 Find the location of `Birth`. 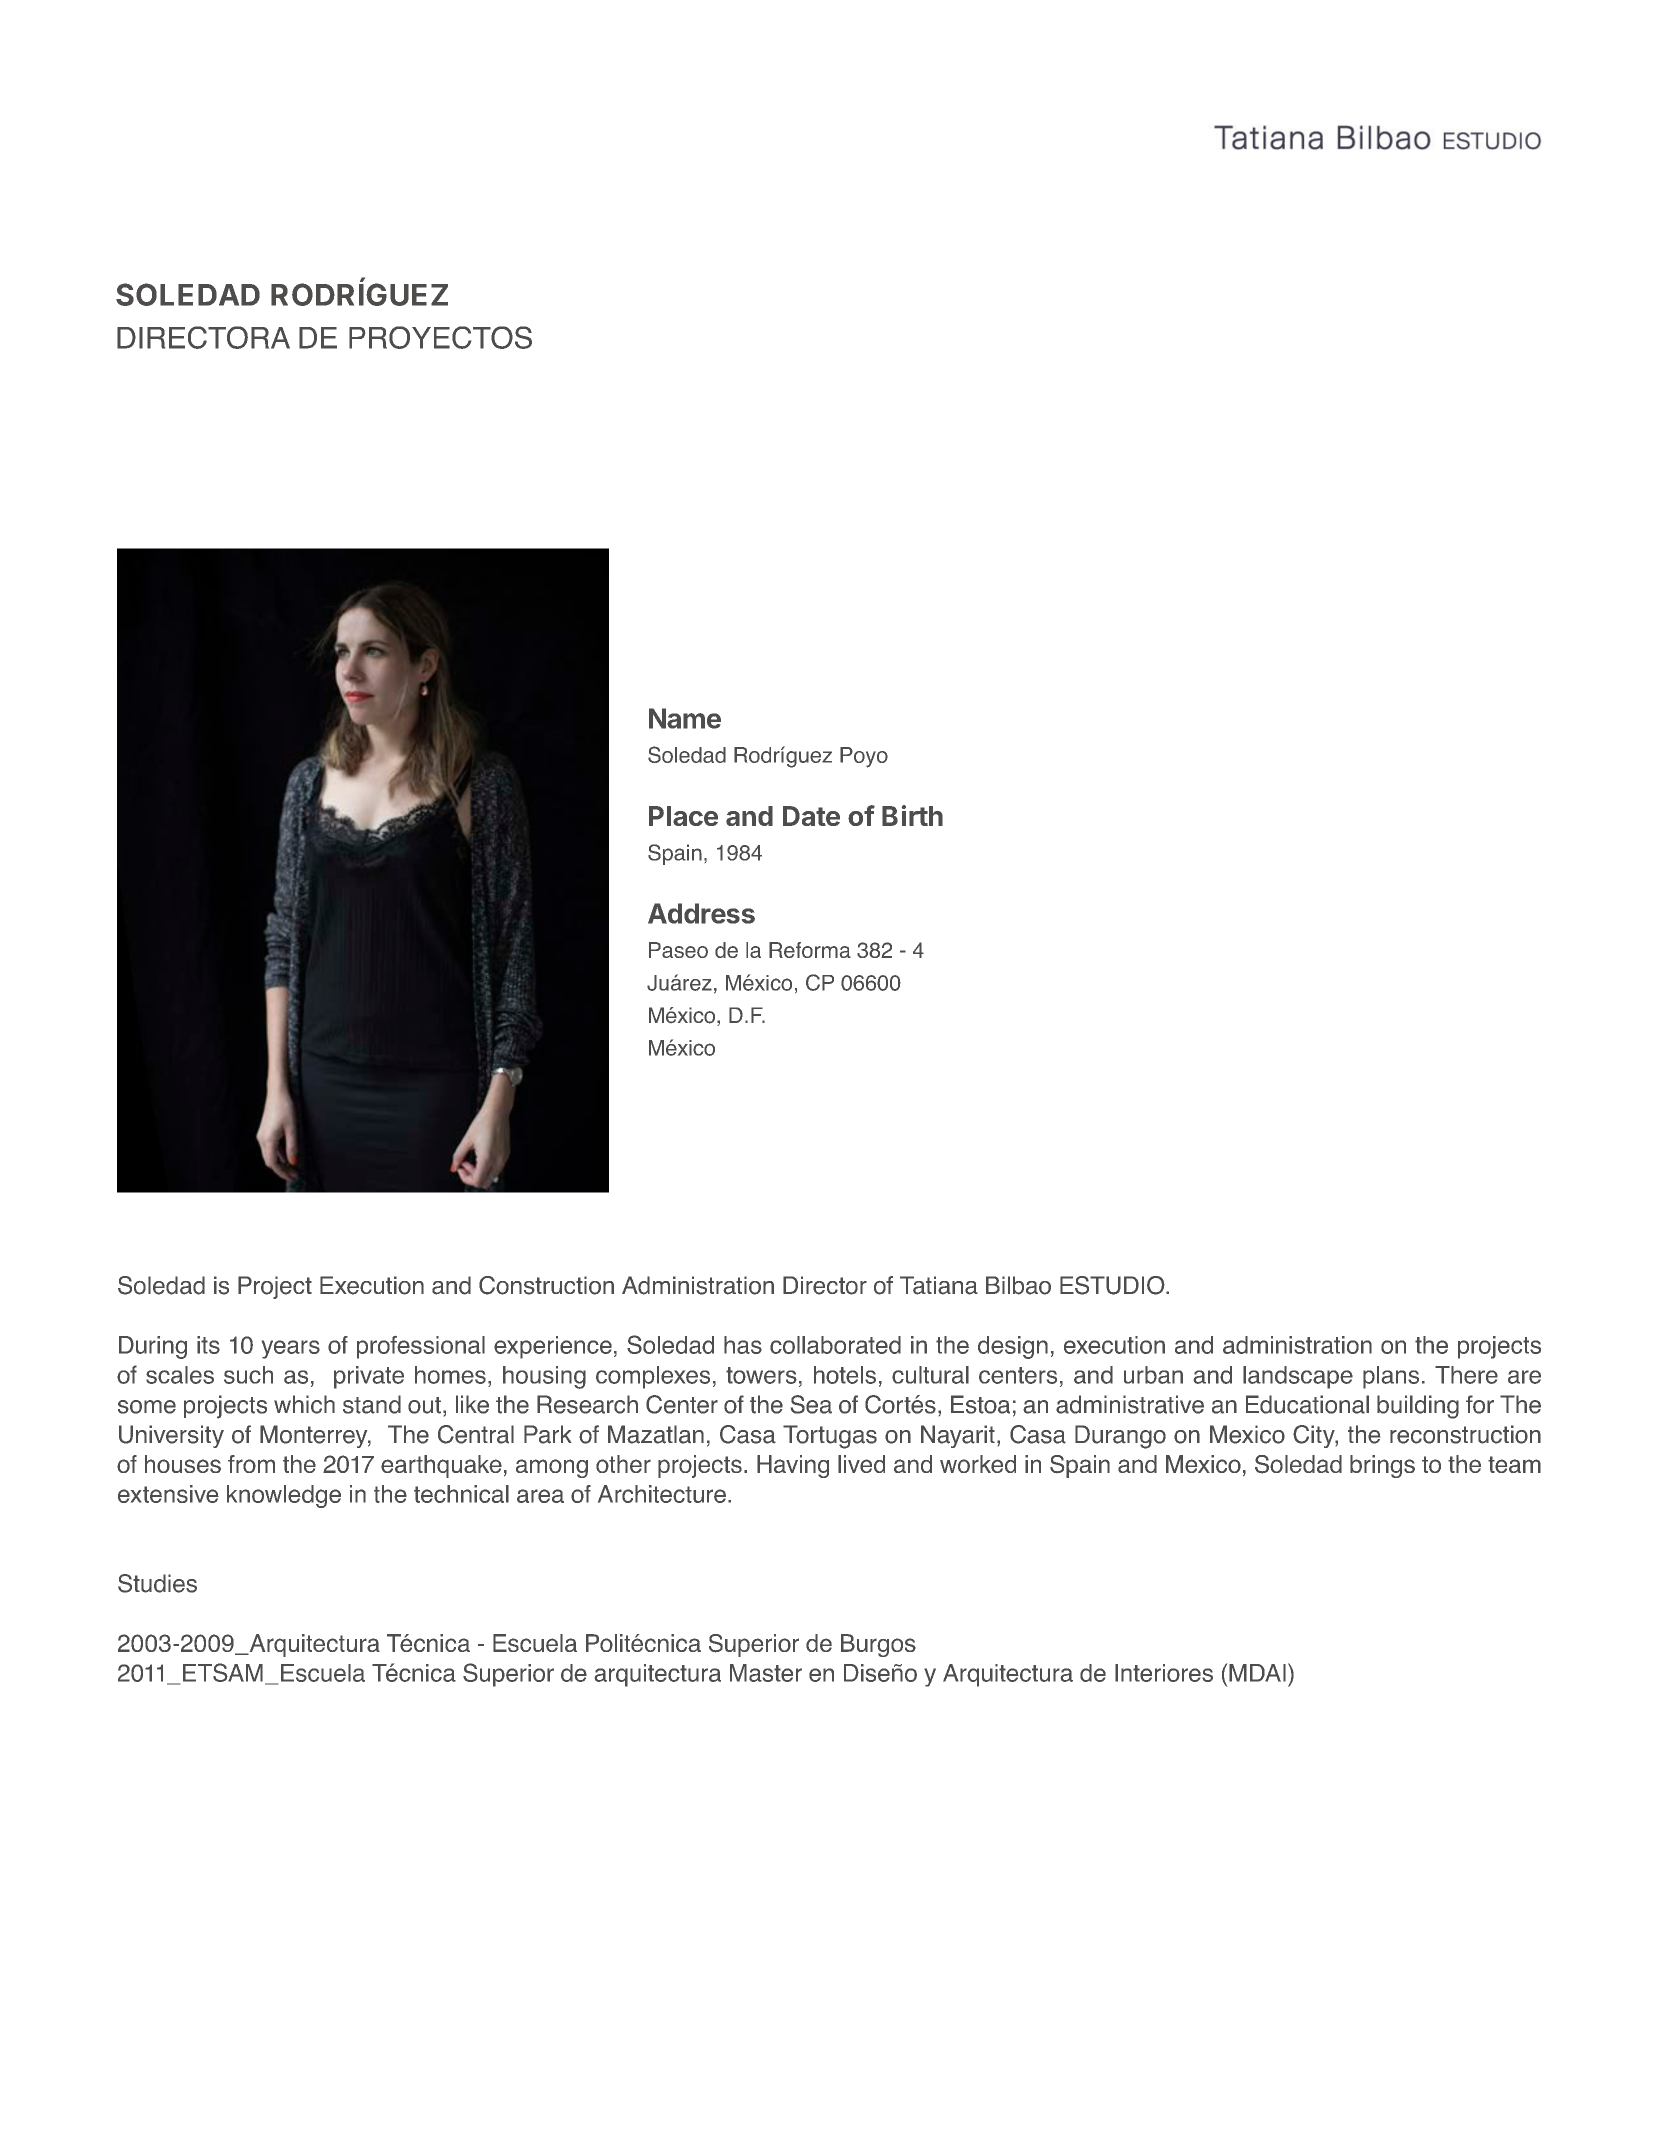

Birth is located at coordinates (912, 815).
